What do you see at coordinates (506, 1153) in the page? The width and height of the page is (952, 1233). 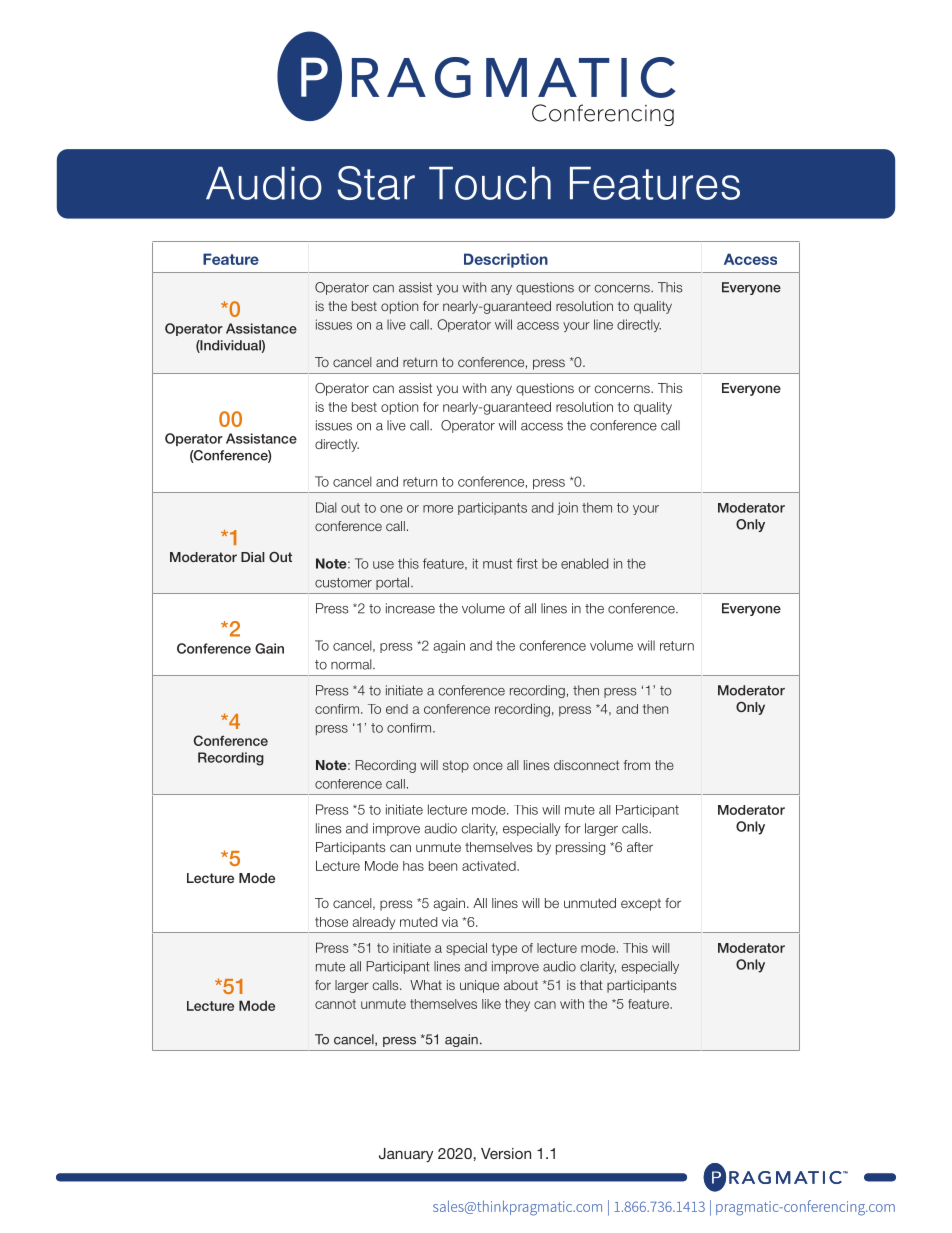 I see `Version` at bounding box center [506, 1153].
